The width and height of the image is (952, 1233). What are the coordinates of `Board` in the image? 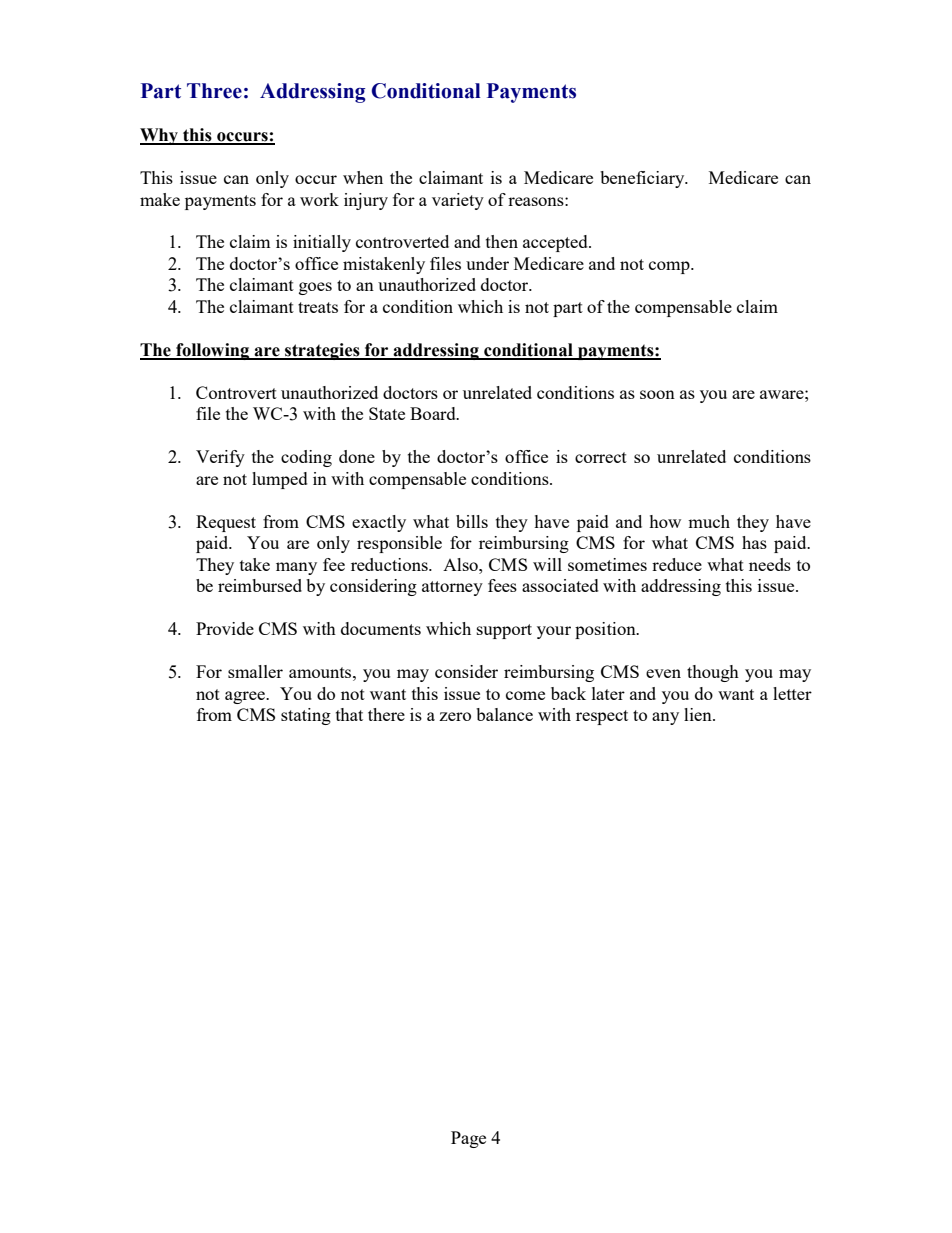 It's located at (434, 413).
